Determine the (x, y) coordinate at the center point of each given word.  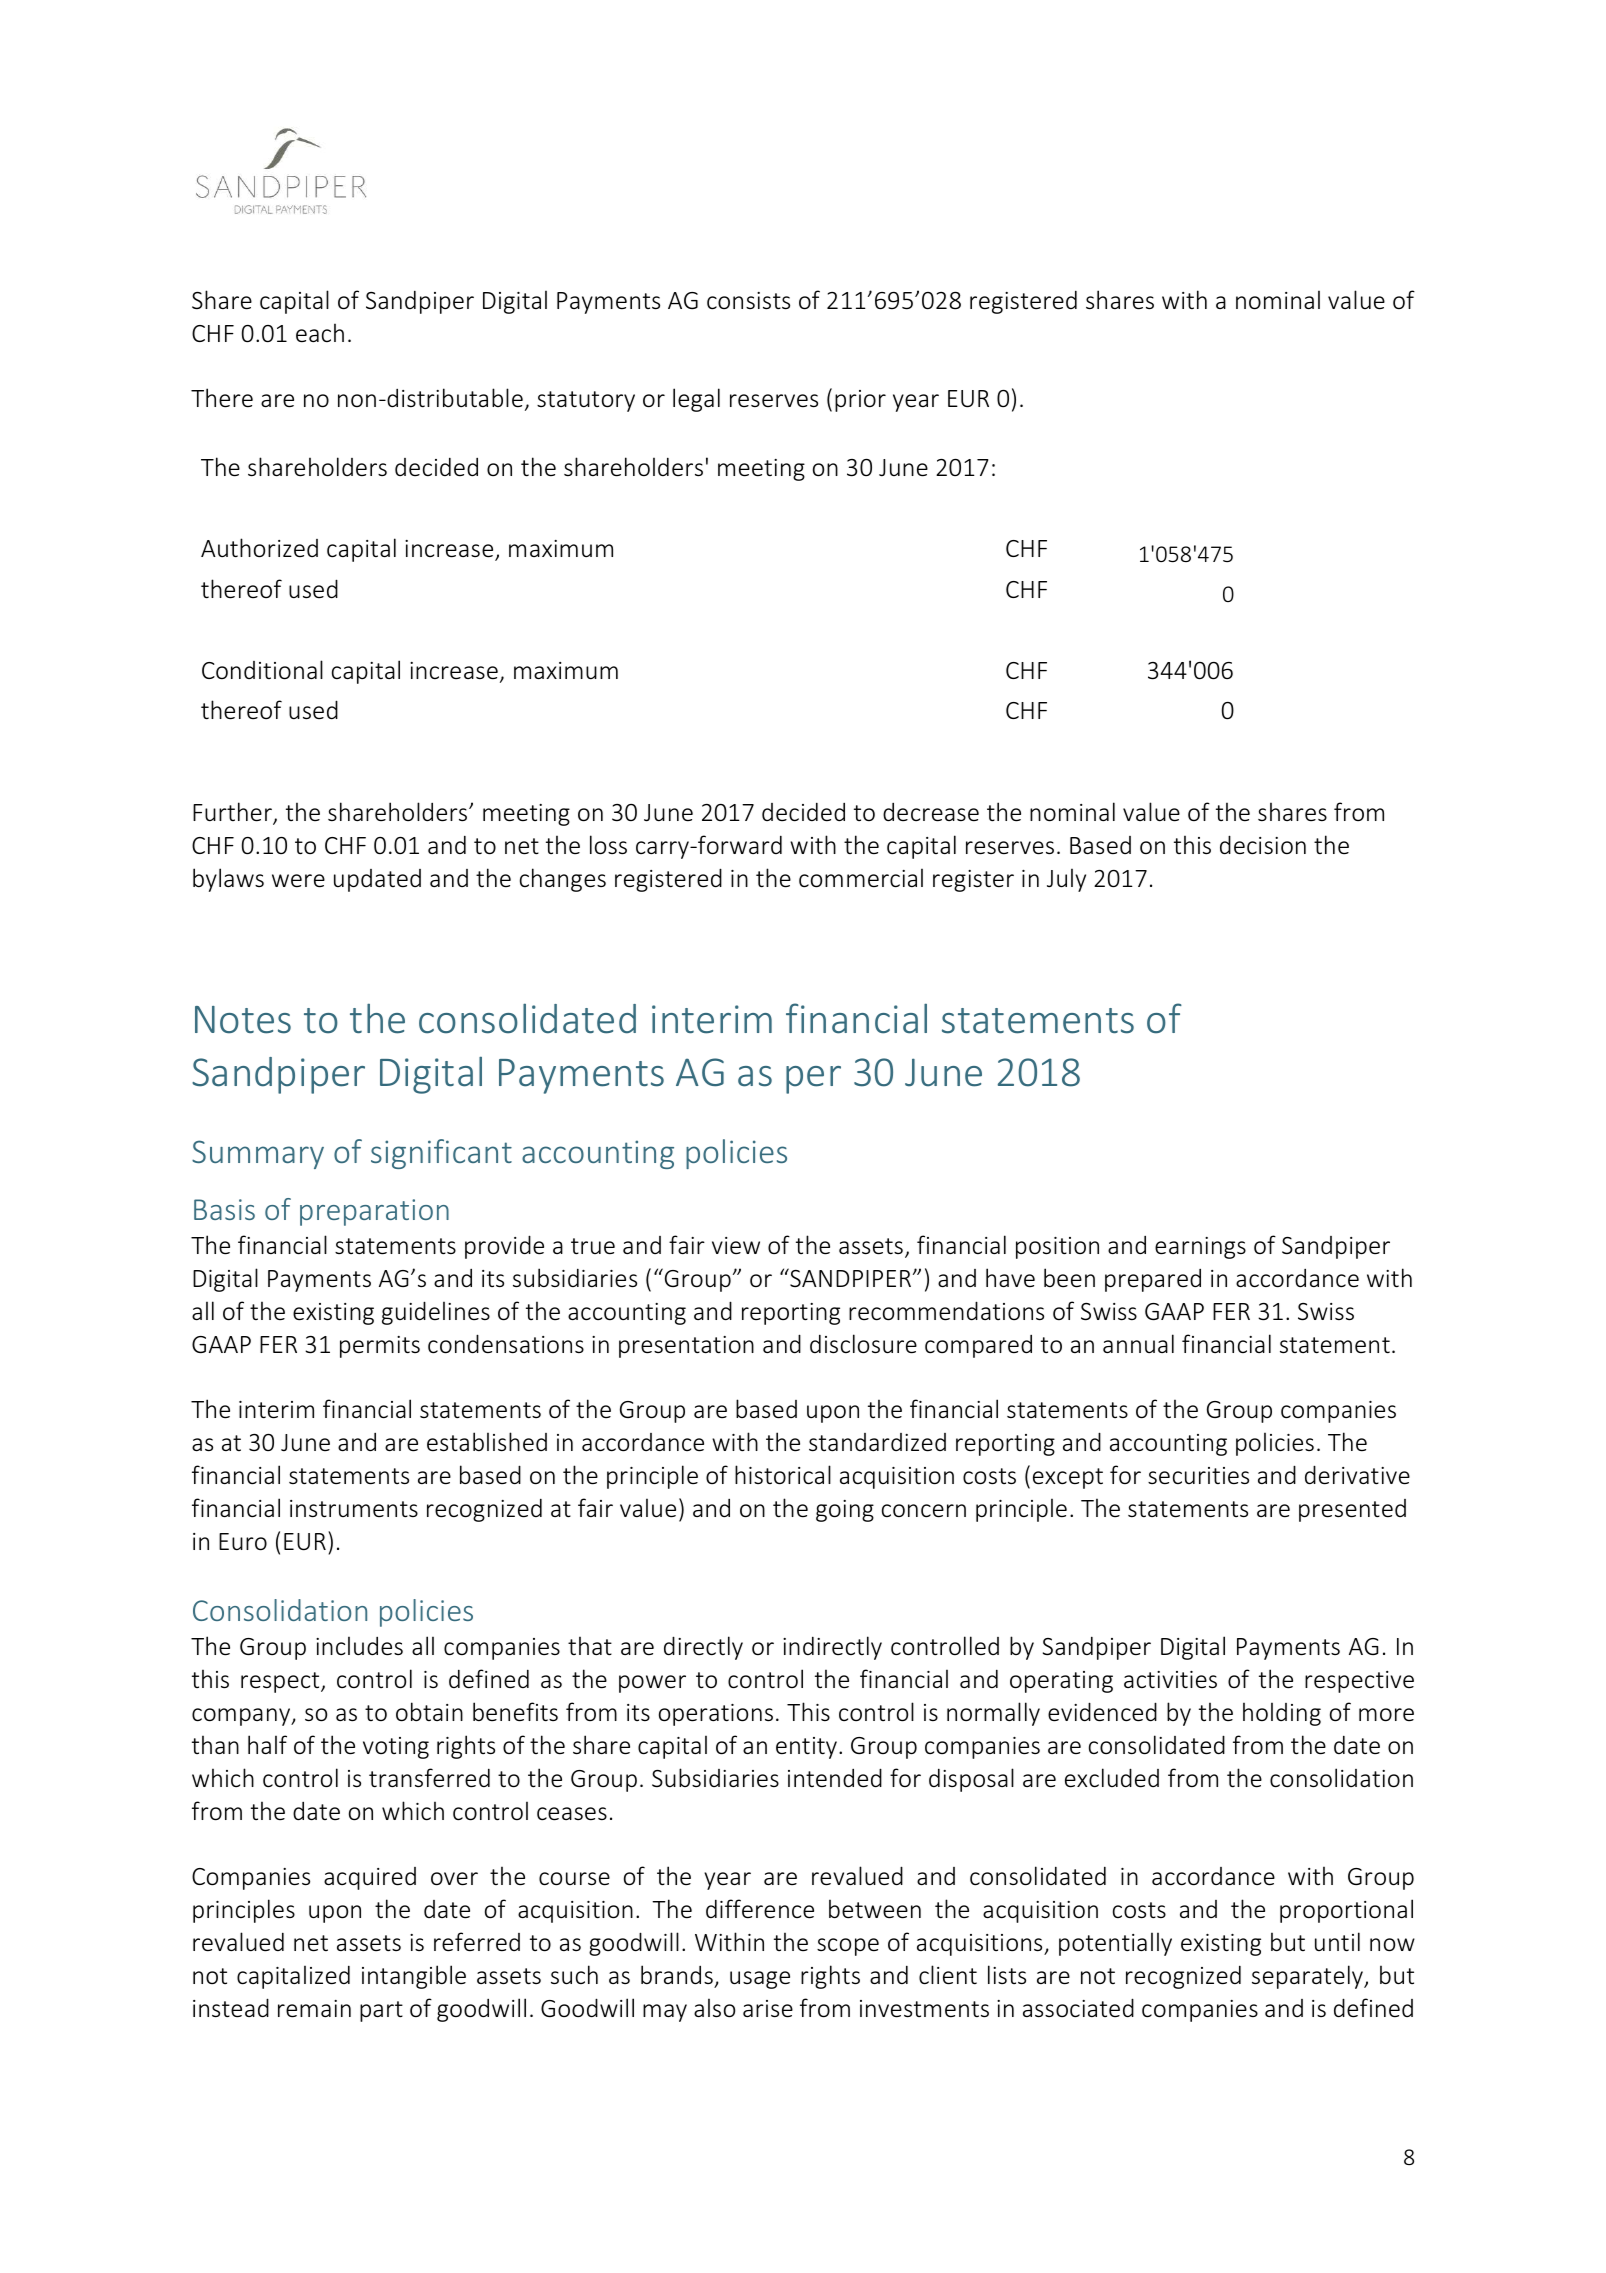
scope (848, 1947)
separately (1308, 1977)
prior (860, 401)
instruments (354, 1509)
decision (1263, 845)
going (845, 1511)
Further (233, 813)
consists (748, 301)
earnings (1200, 1248)
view (736, 1245)
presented (1352, 1510)
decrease (931, 812)
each (320, 333)
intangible (414, 1977)
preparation (374, 1212)
